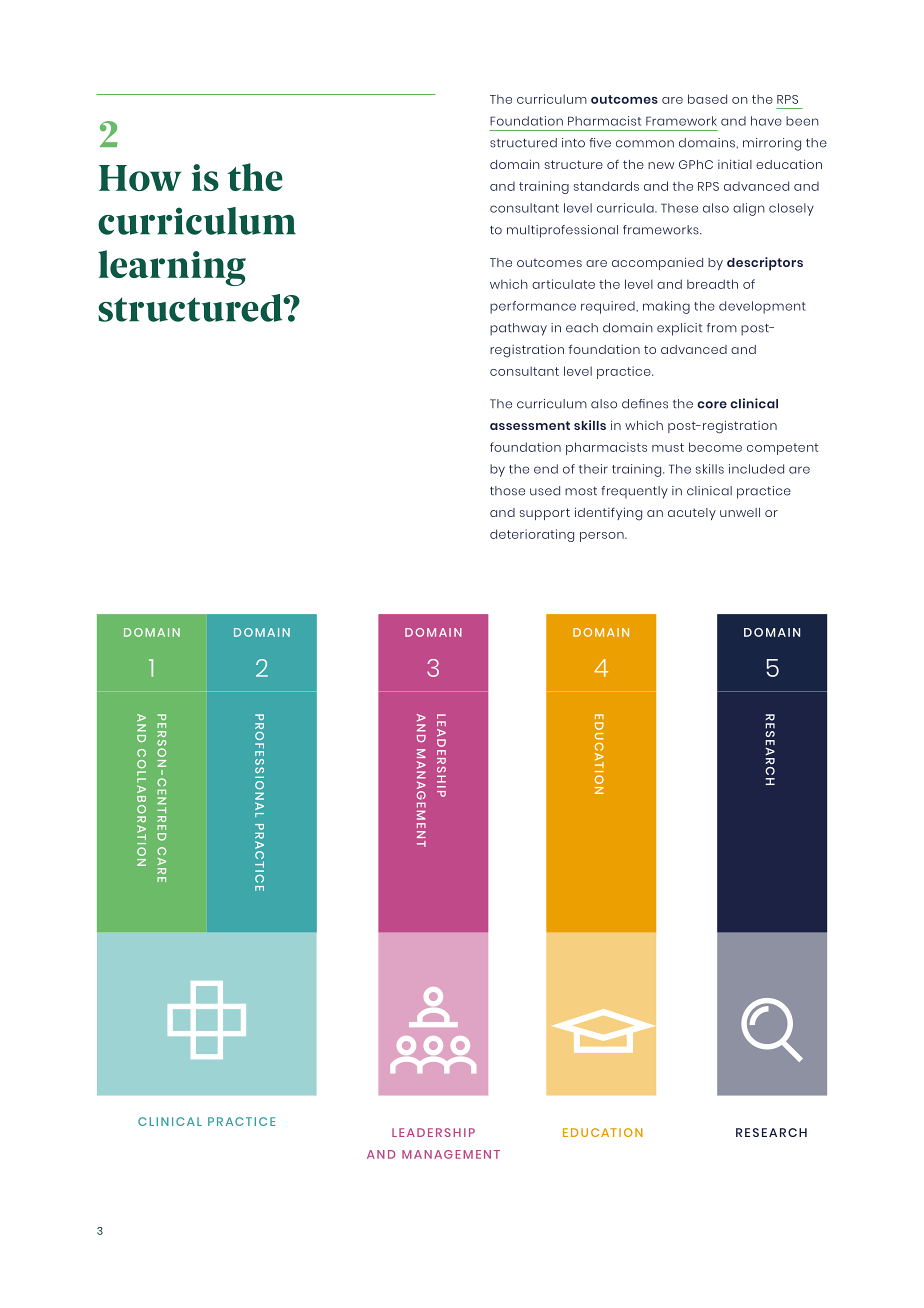 The width and height of the screenshot is (924, 1308). Describe the element at coordinates (722, 328) in the screenshot. I see `from` at that location.
